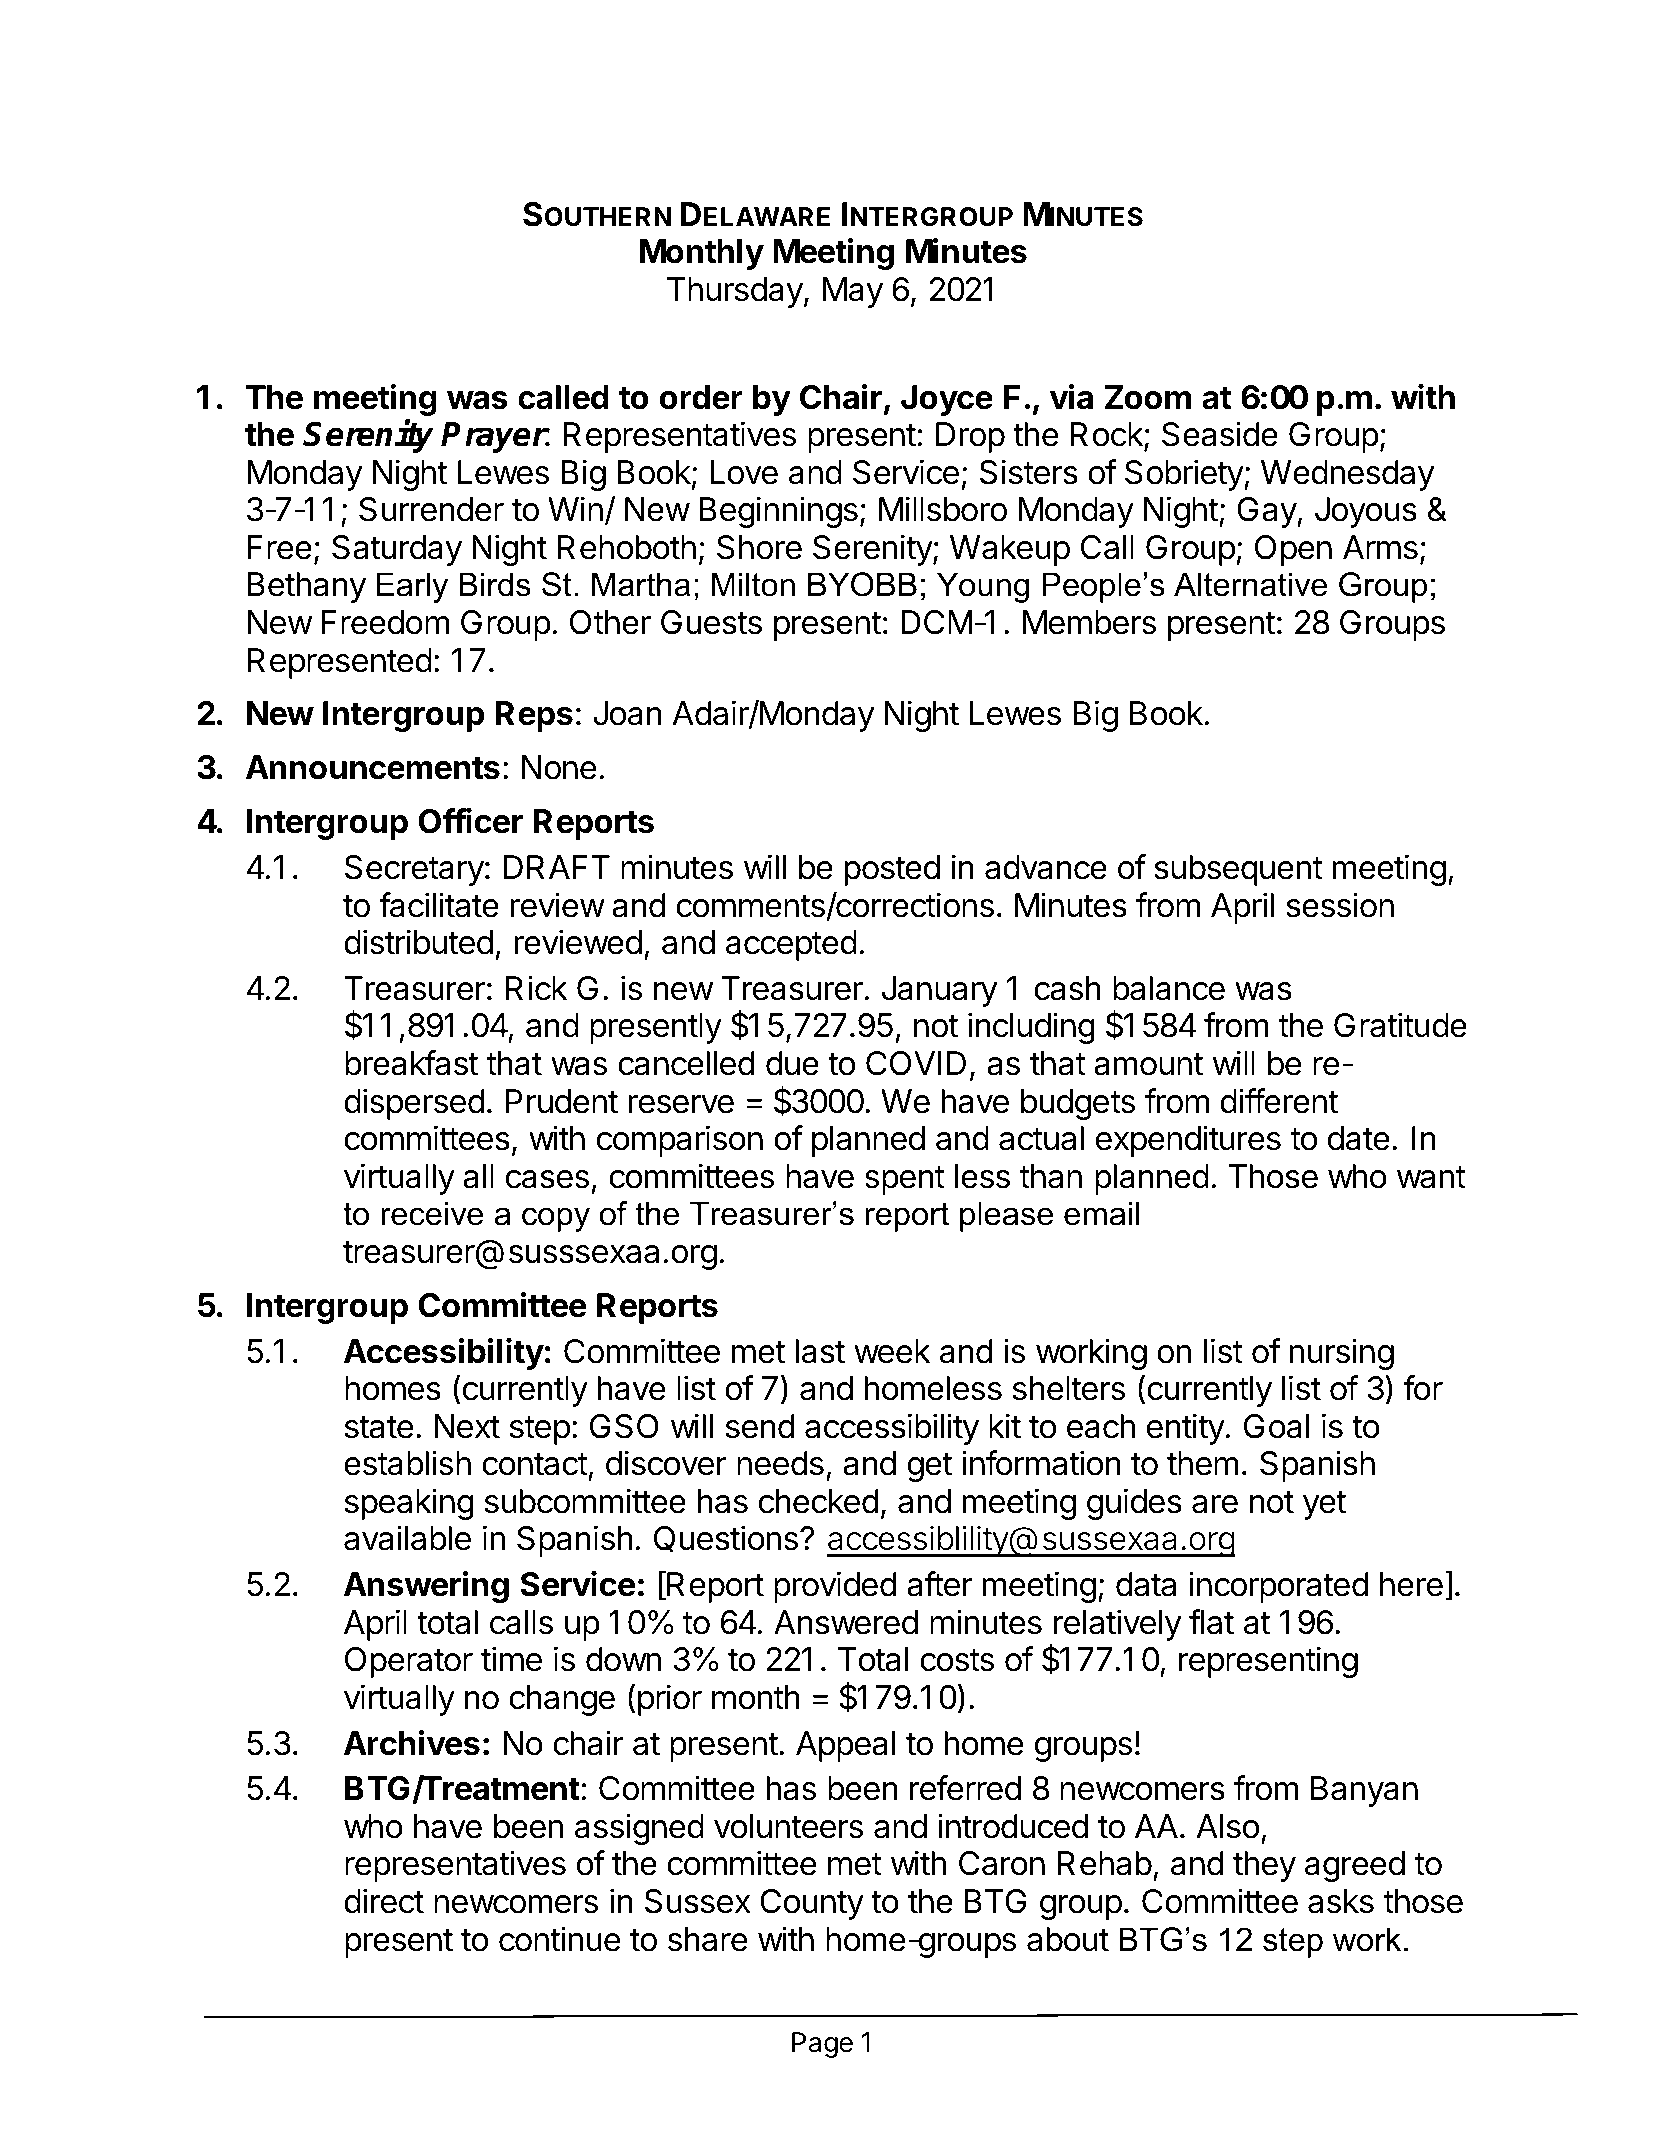 This screenshot has width=1666, height=2156. Describe the element at coordinates (1276, 1426) in the screenshot. I see `Goal` at that location.
